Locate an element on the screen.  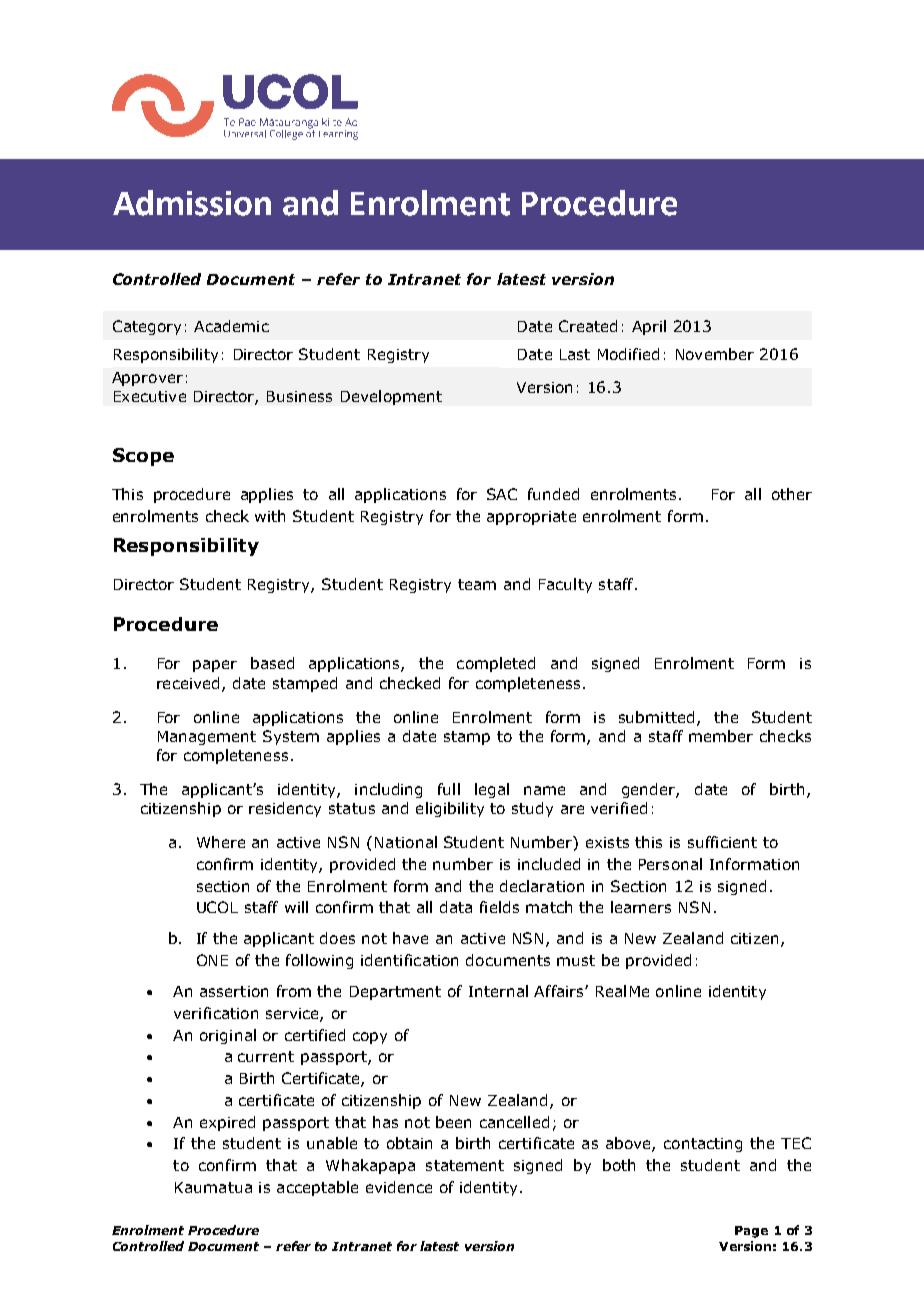
Management is located at coordinates (207, 738).
